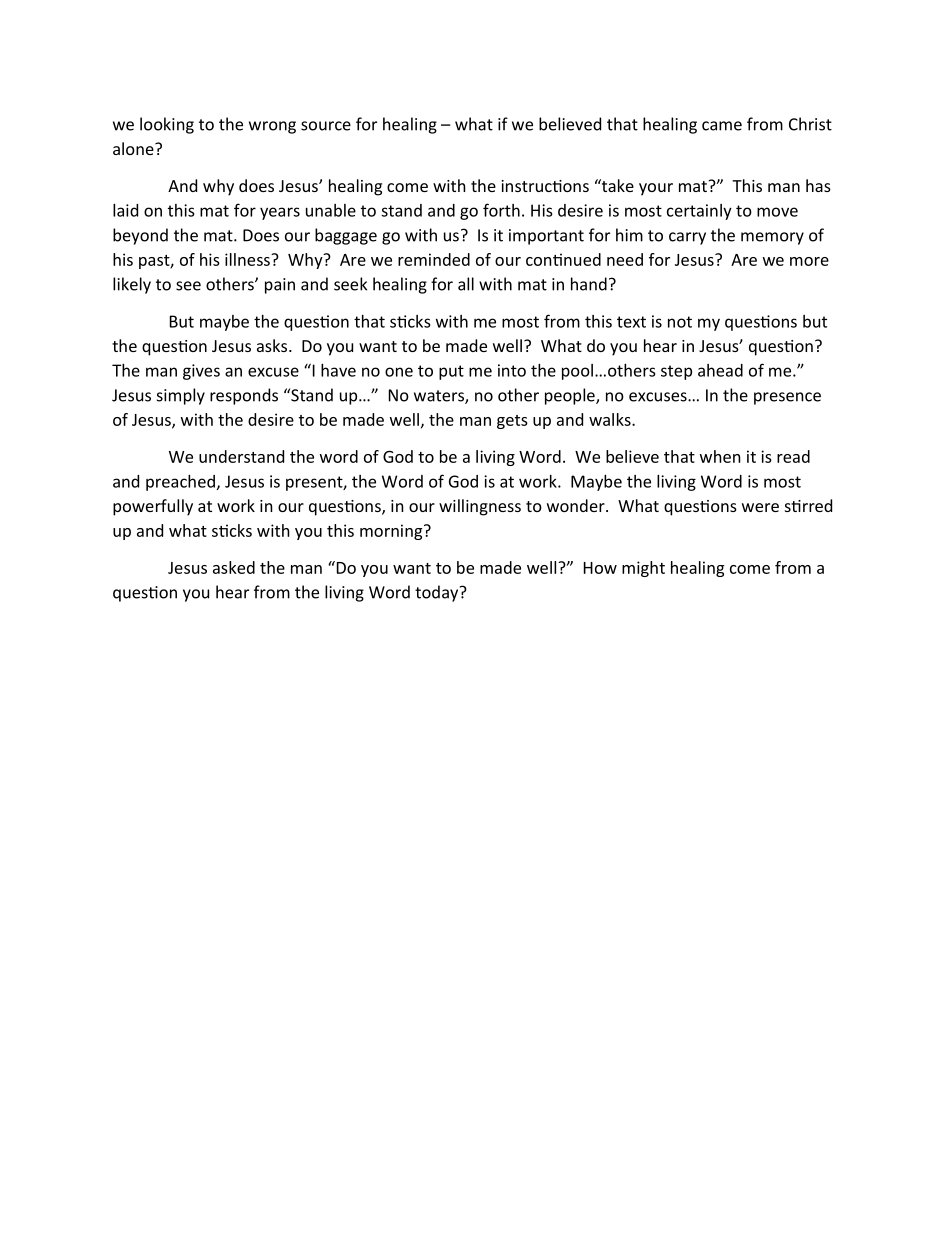 This page has height=1233, width=952. I want to click on looking, so click(167, 125).
